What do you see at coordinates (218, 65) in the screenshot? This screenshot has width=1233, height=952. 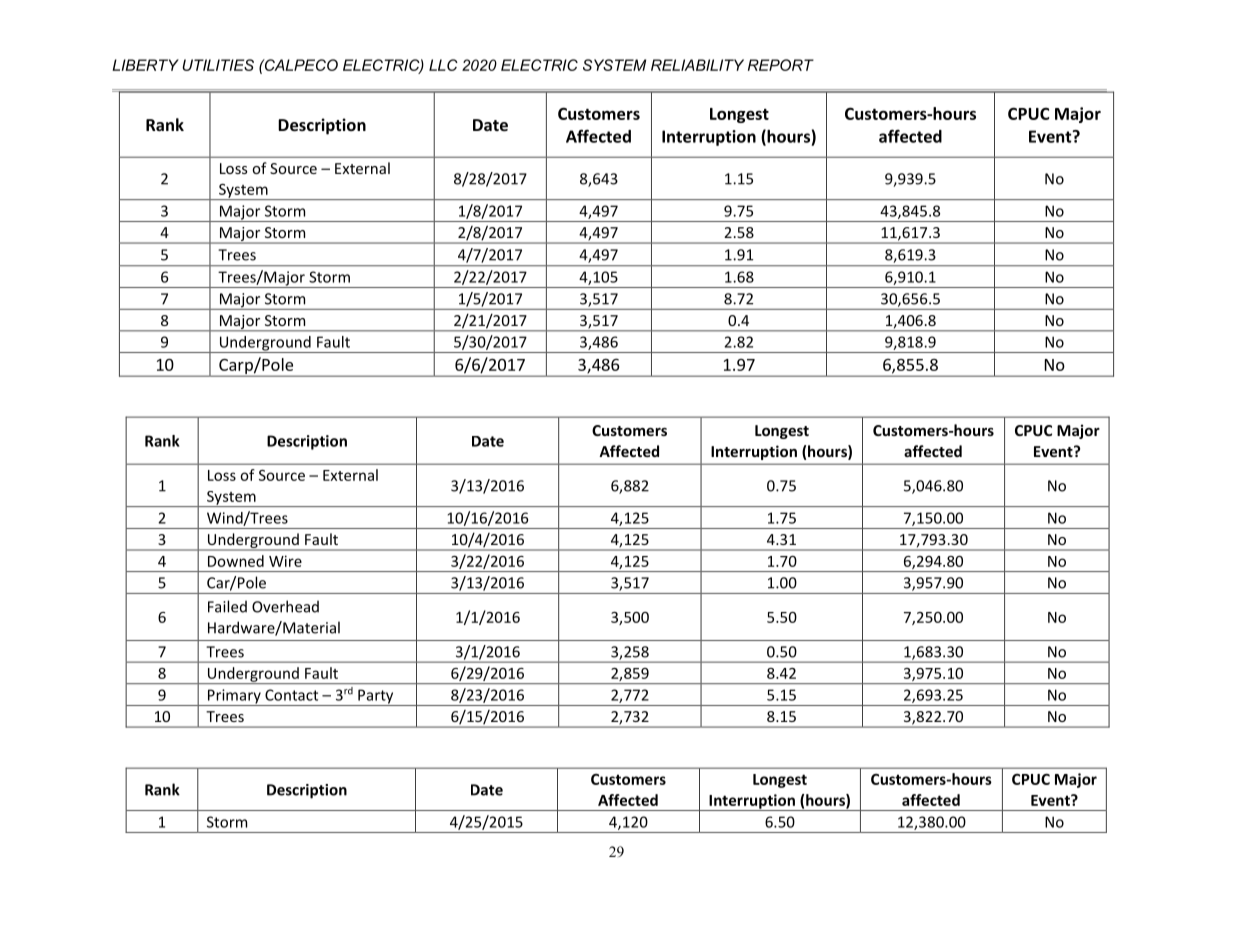 I see `UTILITIES` at bounding box center [218, 65].
